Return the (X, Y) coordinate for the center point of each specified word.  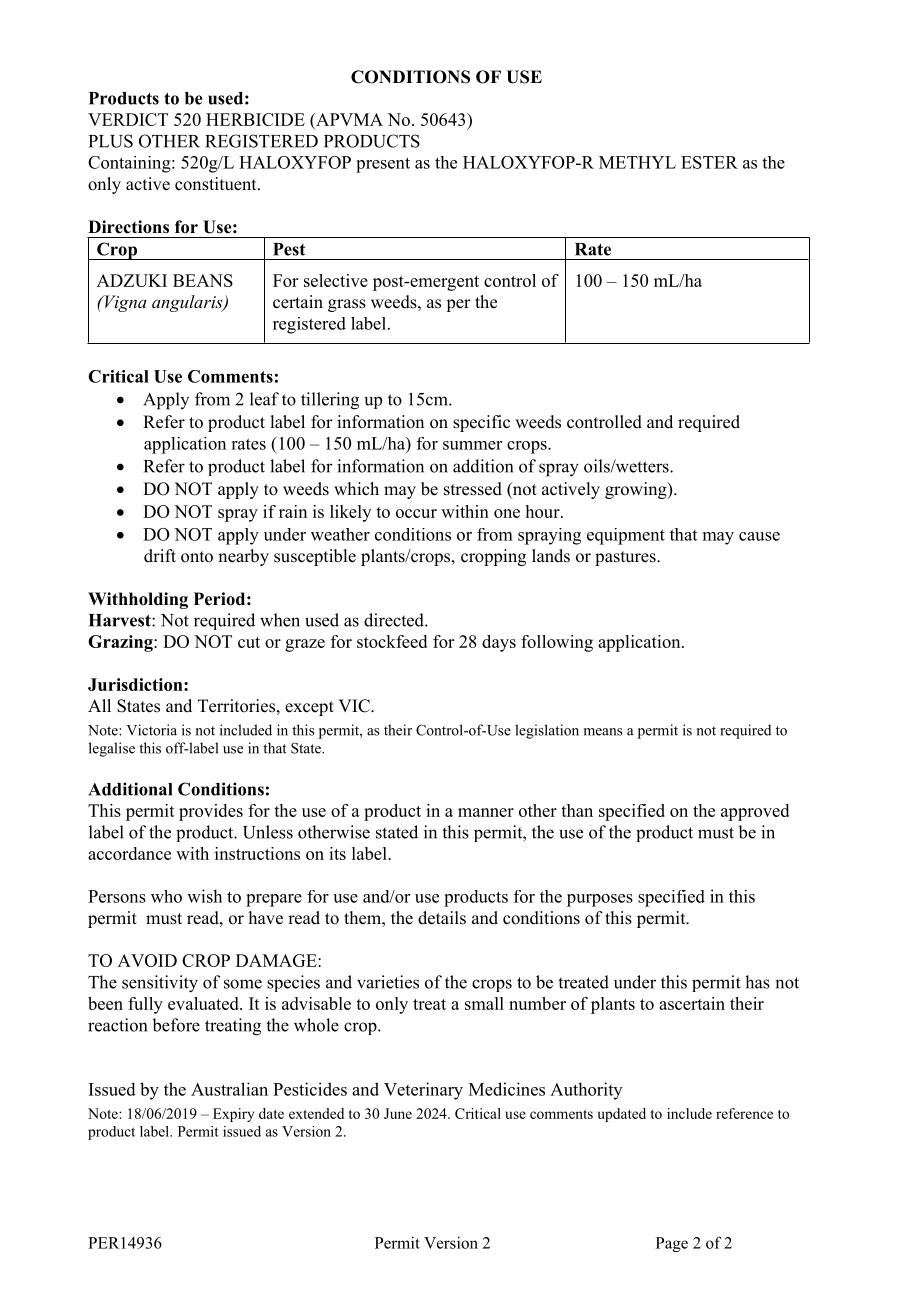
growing (637, 490)
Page (672, 1244)
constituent (217, 184)
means (603, 732)
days (499, 643)
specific (481, 423)
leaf (264, 399)
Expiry (233, 1115)
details (442, 918)
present (383, 165)
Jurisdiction (136, 684)
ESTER (709, 162)
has (757, 982)
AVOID (147, 960)
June (398, 1113)
